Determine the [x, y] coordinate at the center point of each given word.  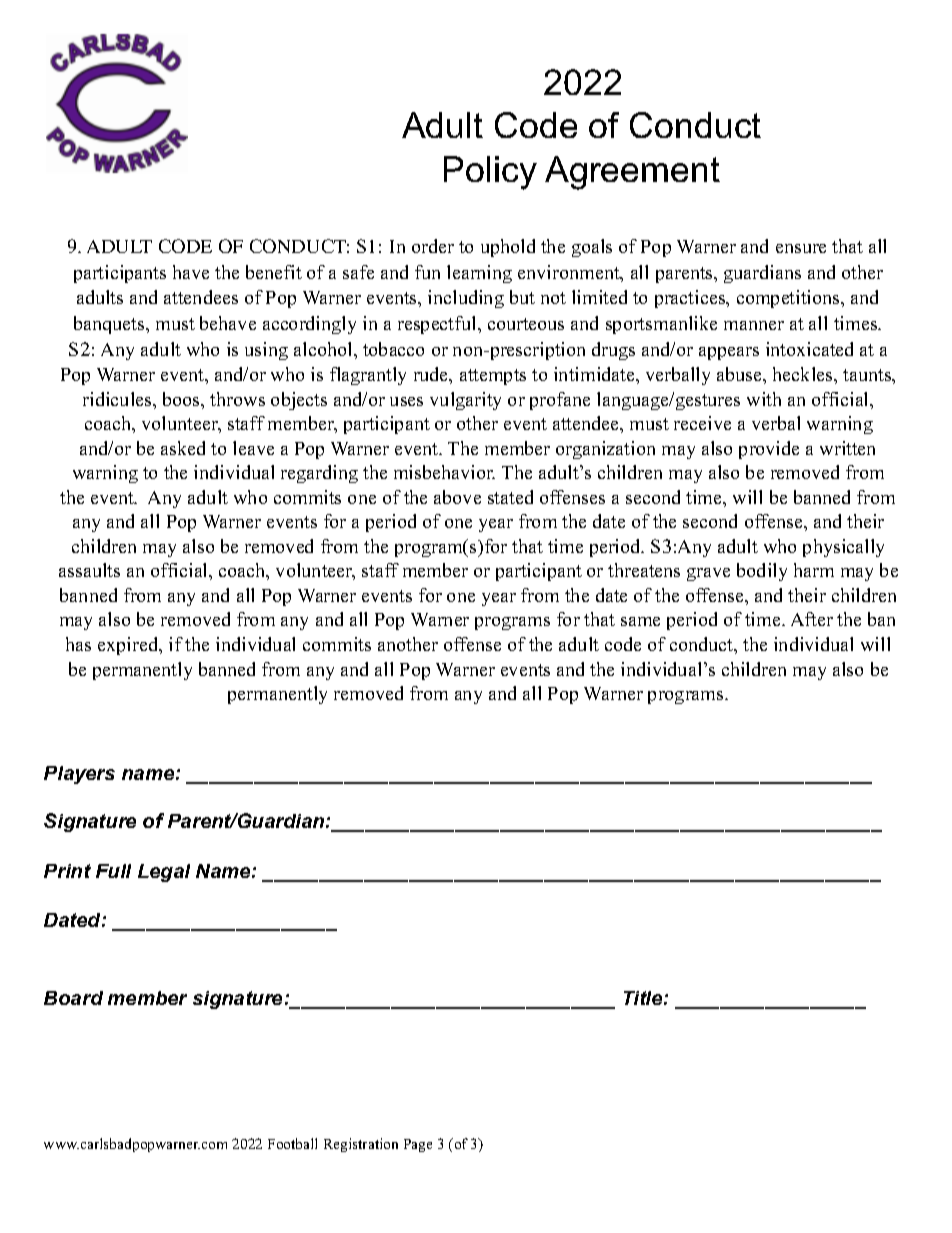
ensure [801, 248]
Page [418, 1145]
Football [292, 1143]
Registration [361, 1145]
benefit [274, 272]
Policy [490, 173]
